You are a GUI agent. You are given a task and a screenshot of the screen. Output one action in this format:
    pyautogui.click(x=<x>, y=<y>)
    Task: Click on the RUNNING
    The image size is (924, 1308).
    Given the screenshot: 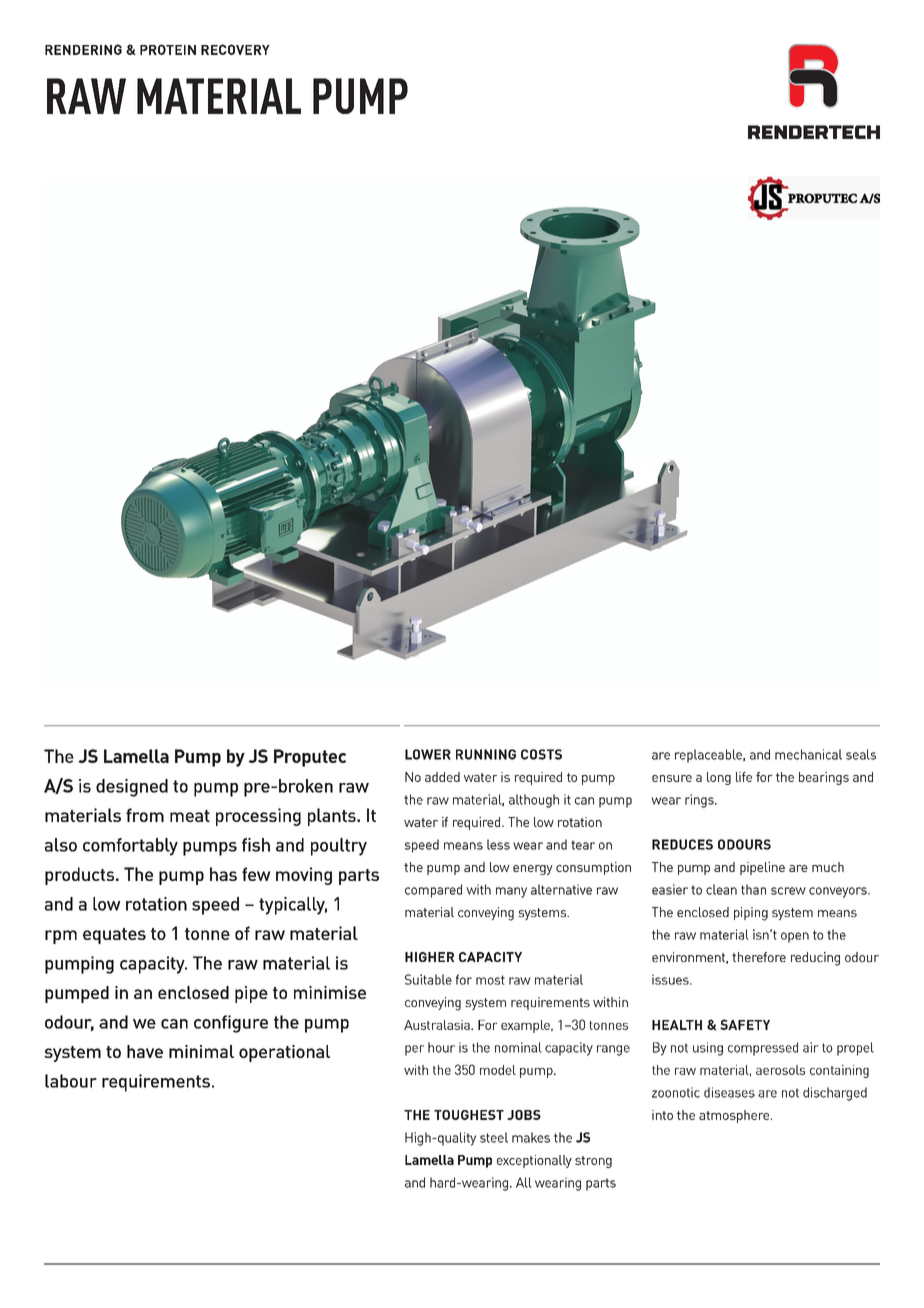 What is the action you would take?
    pyautogui.click(x=486, y=754)
